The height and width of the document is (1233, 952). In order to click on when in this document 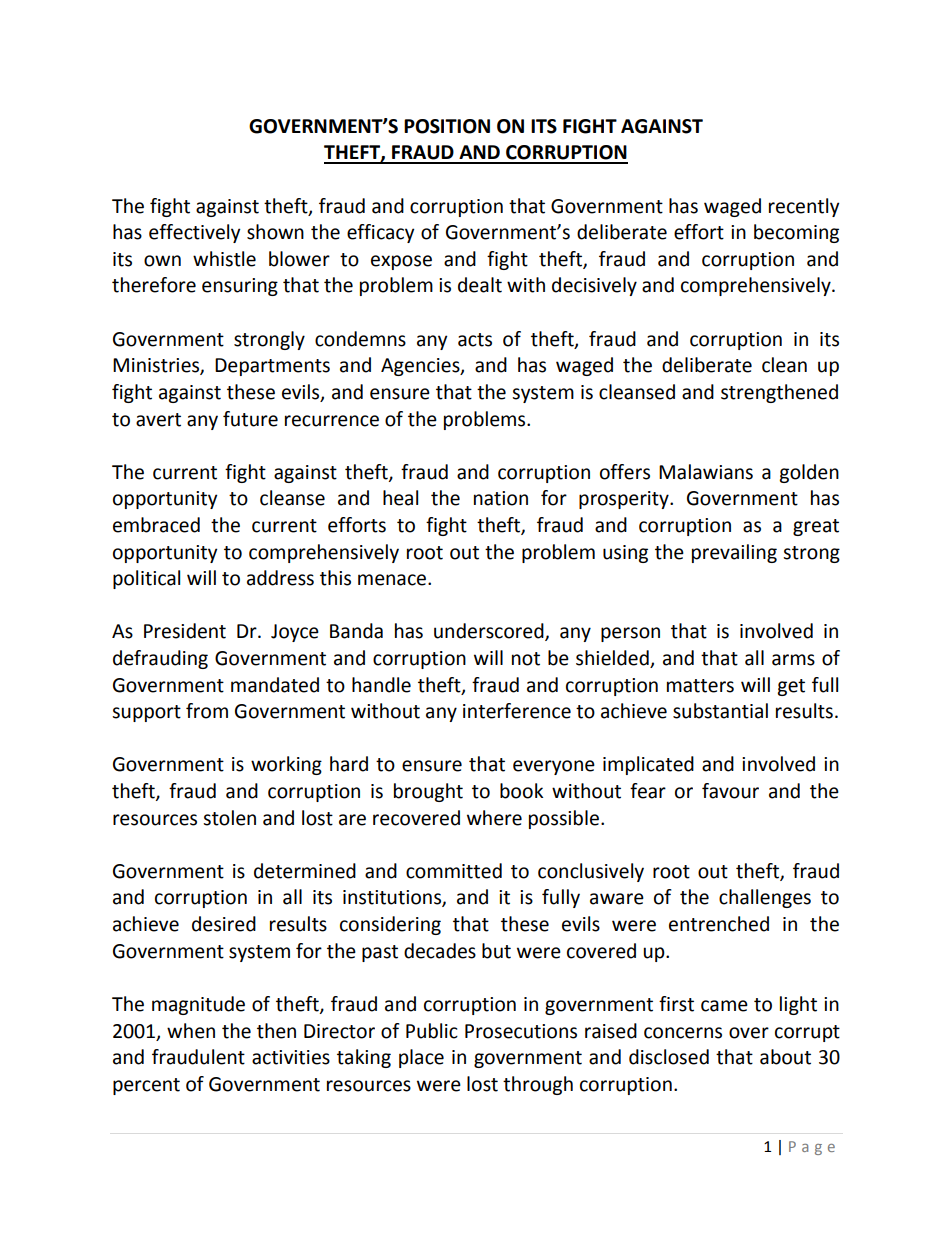, I will do `click(191, 1031)`.
